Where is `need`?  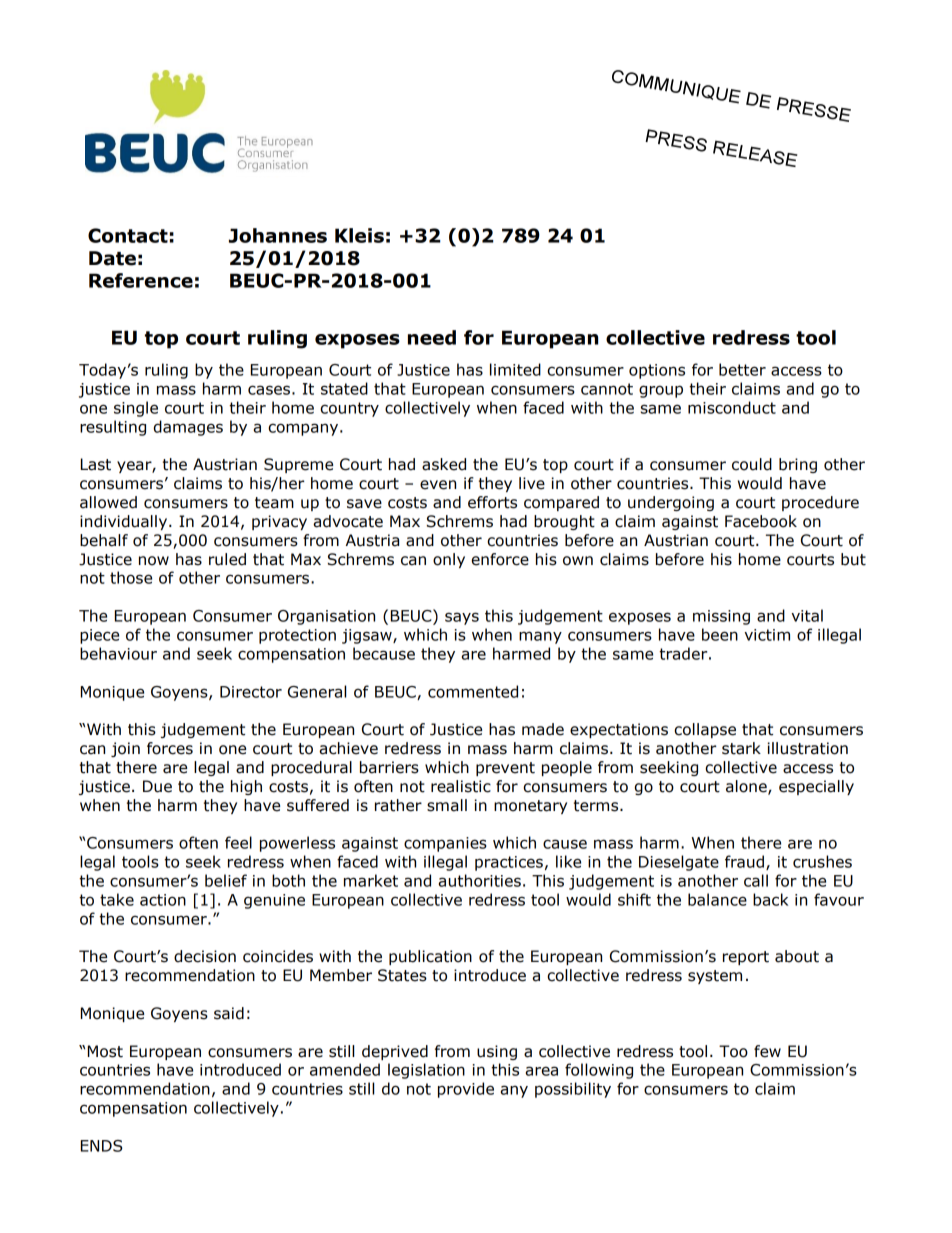 need is located at coordinates (432, 337).
